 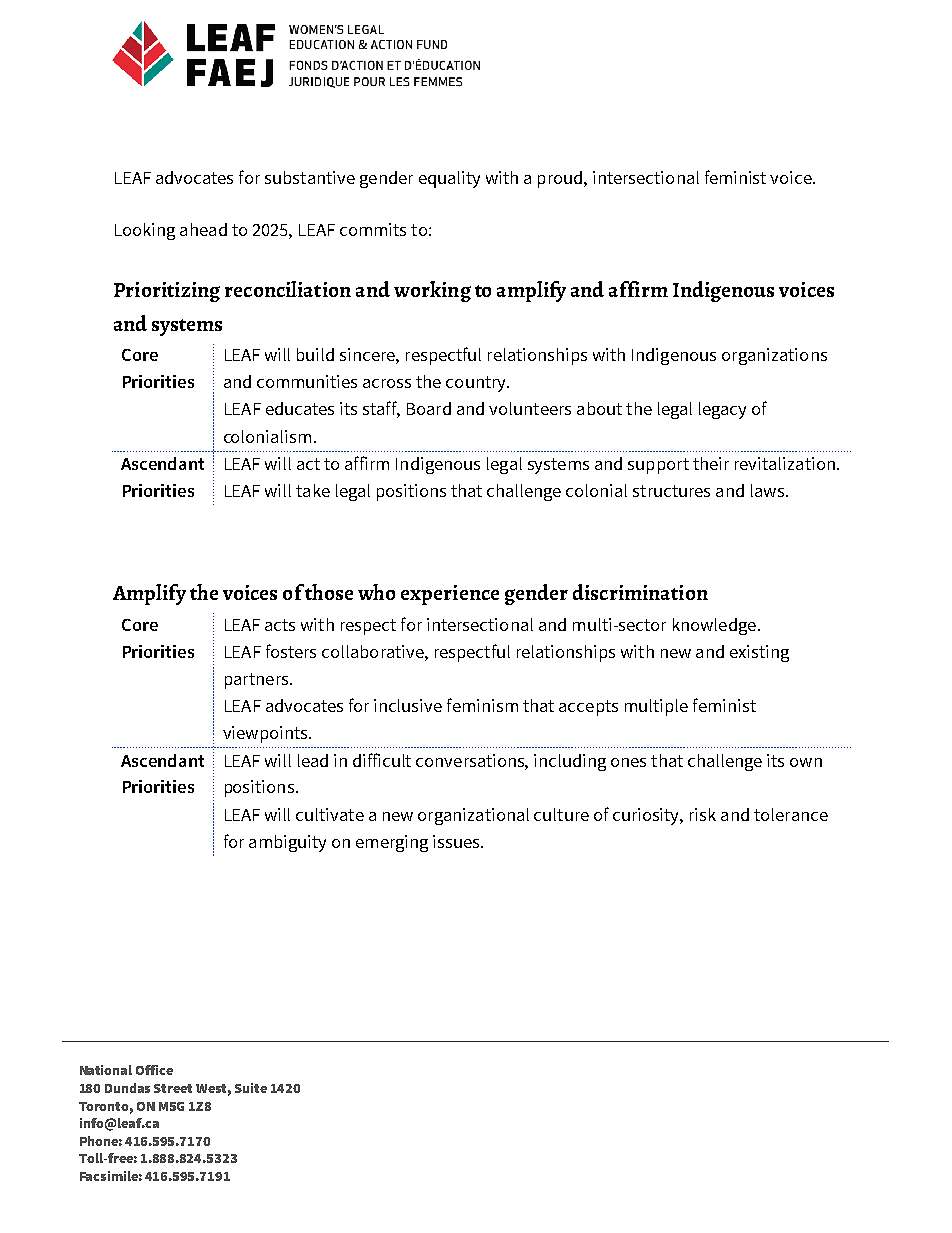 I want to click on equality, so click(x=449, y=179).
